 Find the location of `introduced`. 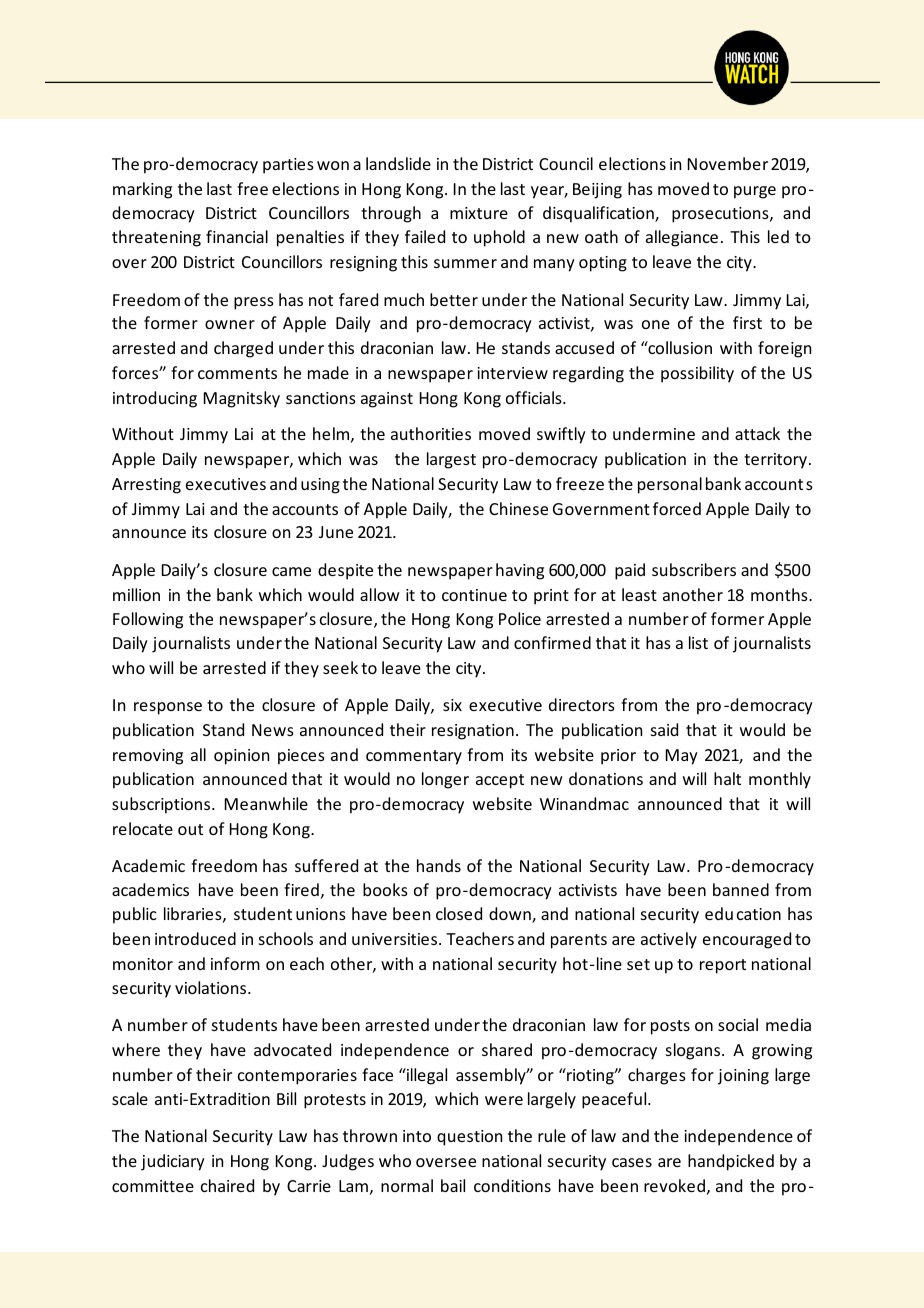

introduced is located at coordinates (195, 938).
